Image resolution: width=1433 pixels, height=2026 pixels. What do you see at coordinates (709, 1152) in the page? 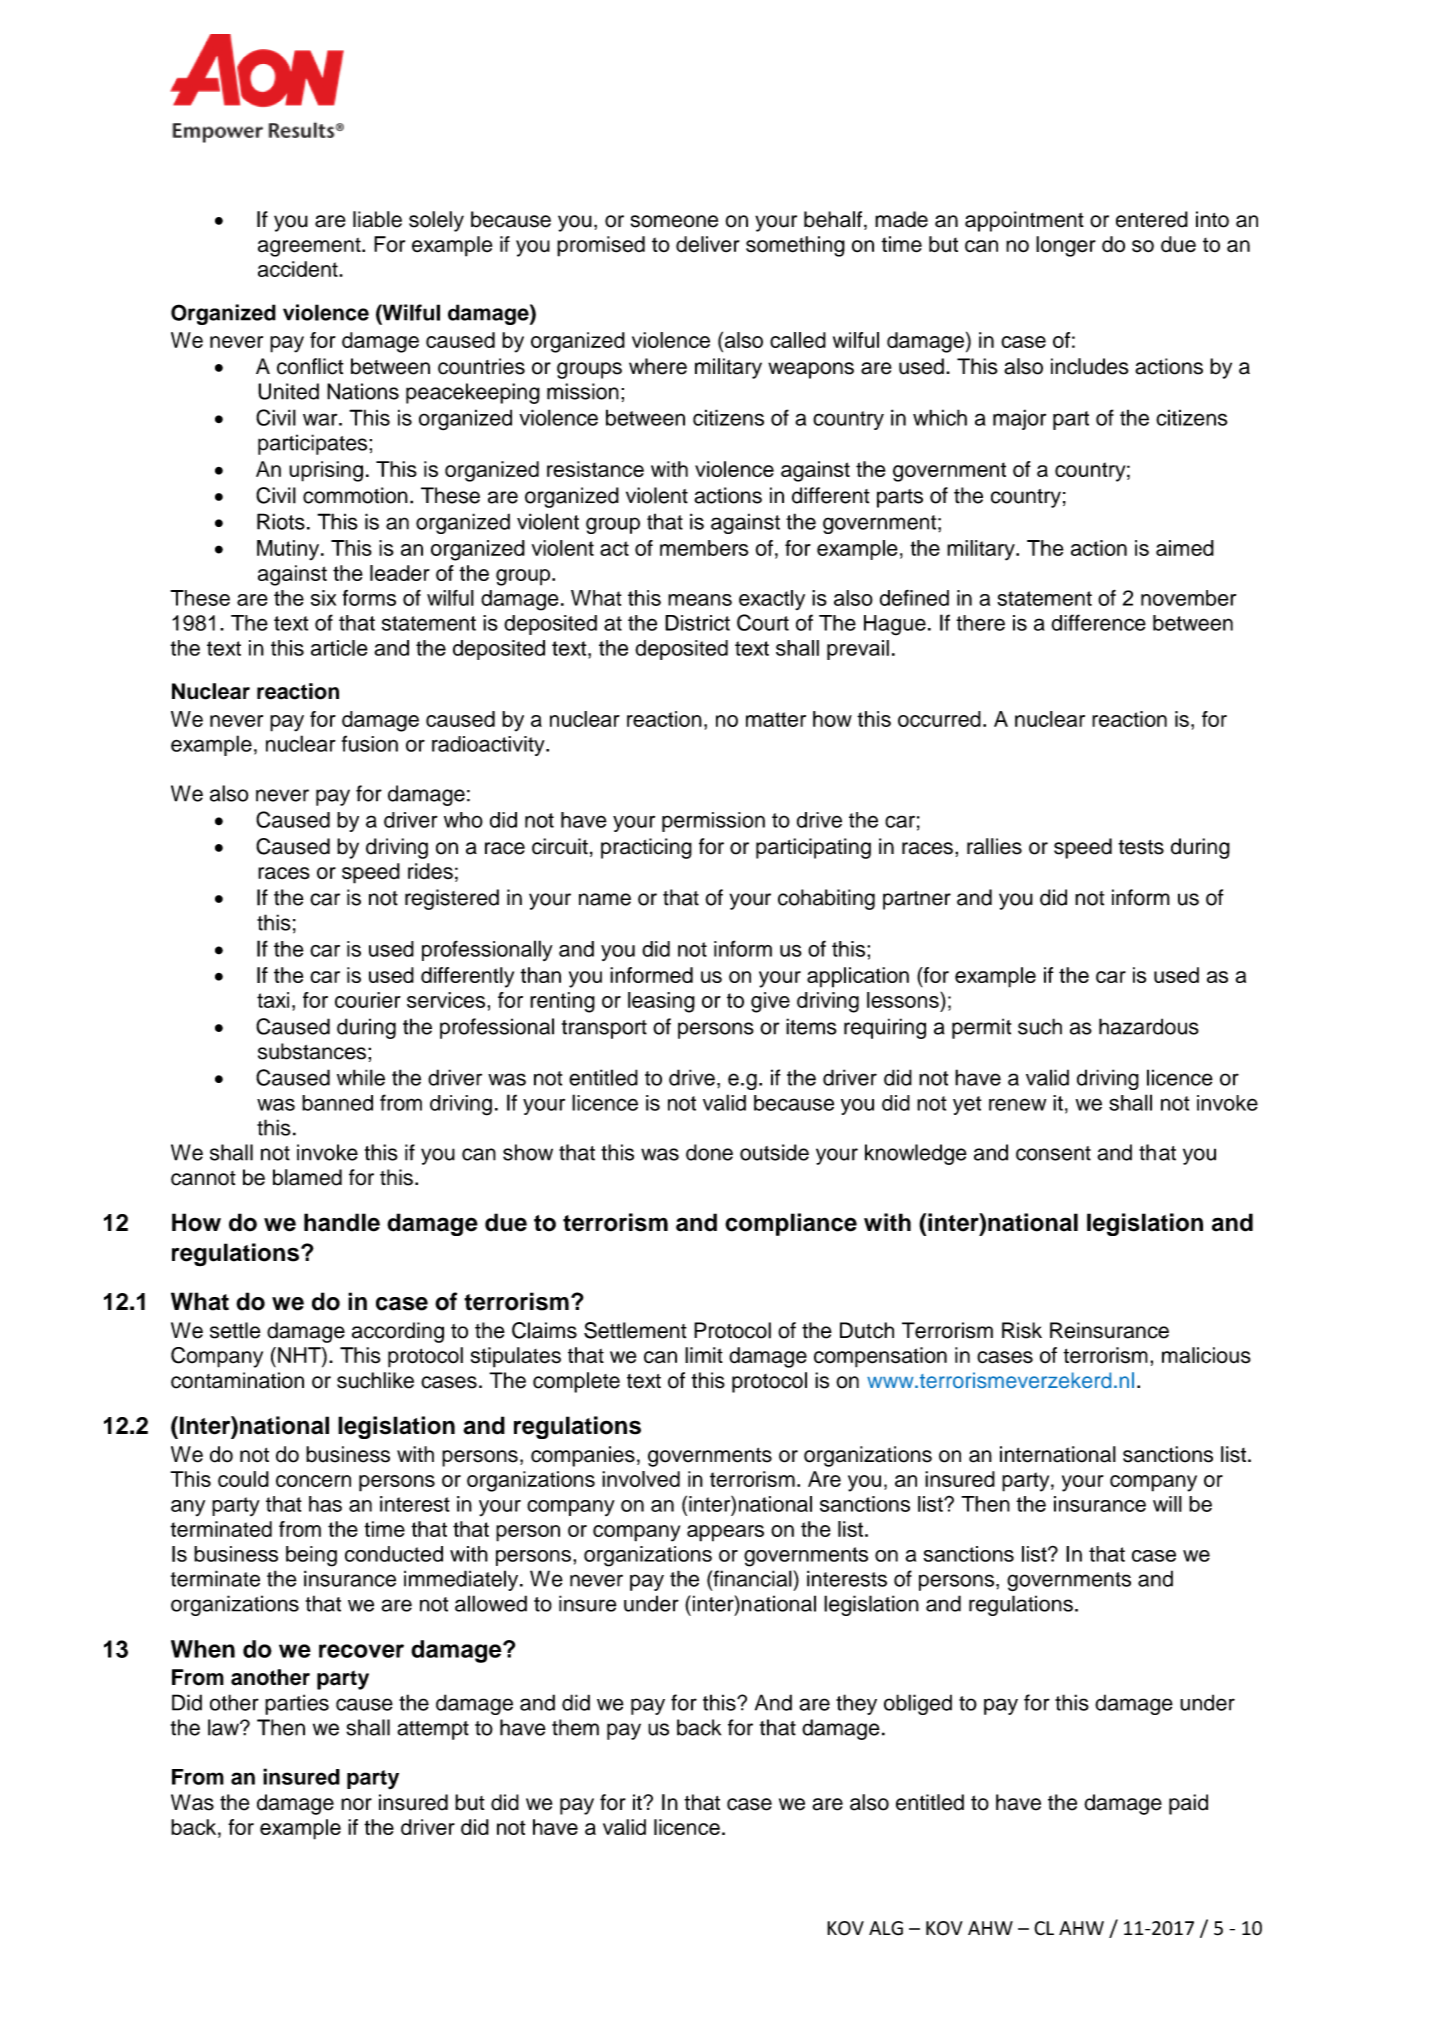
I see `done` at bounding box center [709, 1152].
